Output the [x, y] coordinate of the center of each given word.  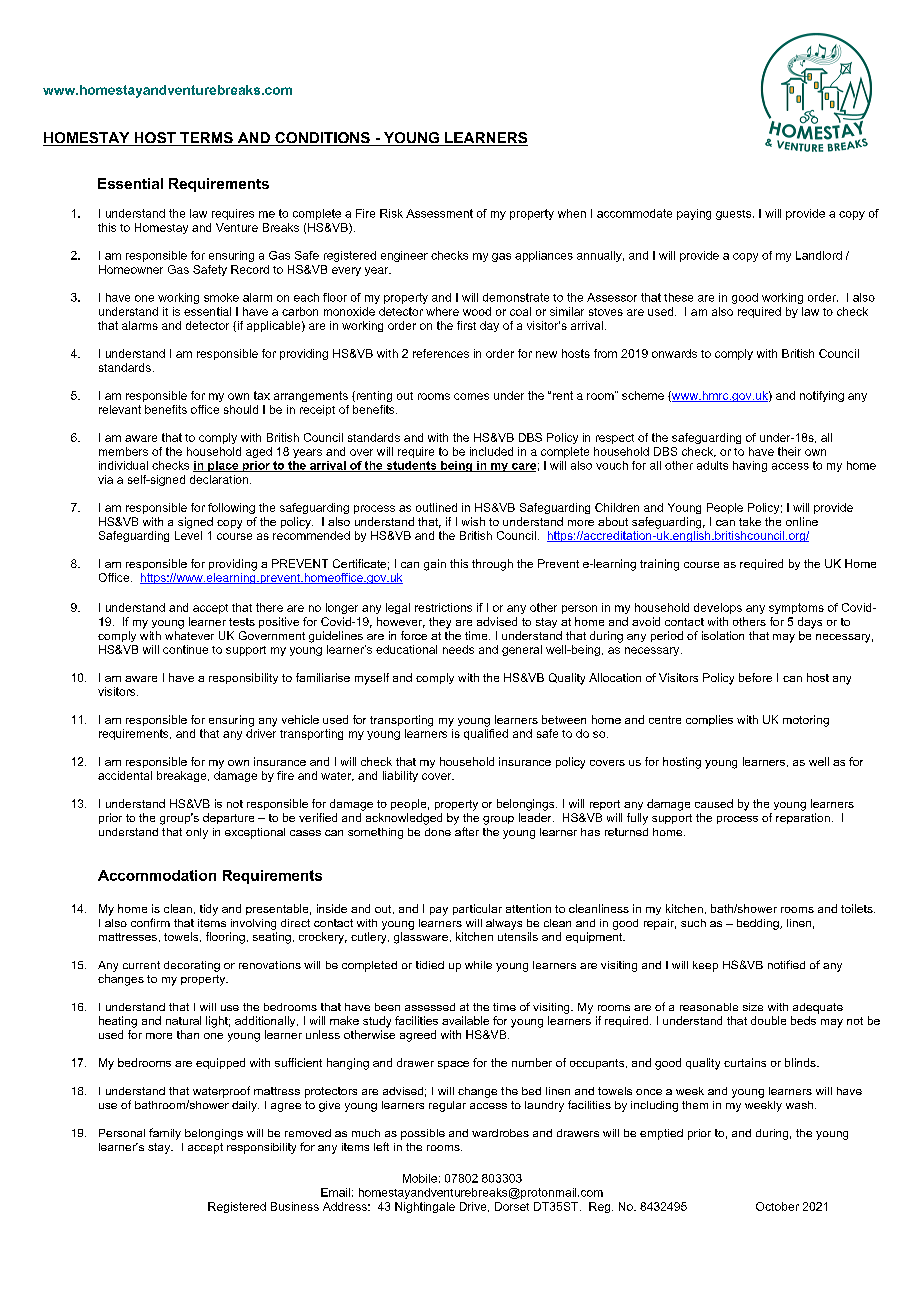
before [755, 677]
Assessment [439, 213]
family [165, 1134]
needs [458, 649]
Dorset [512, 1206]
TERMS [206, 139]
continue [185, 649]
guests [735, 215]
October [777, 1206]
